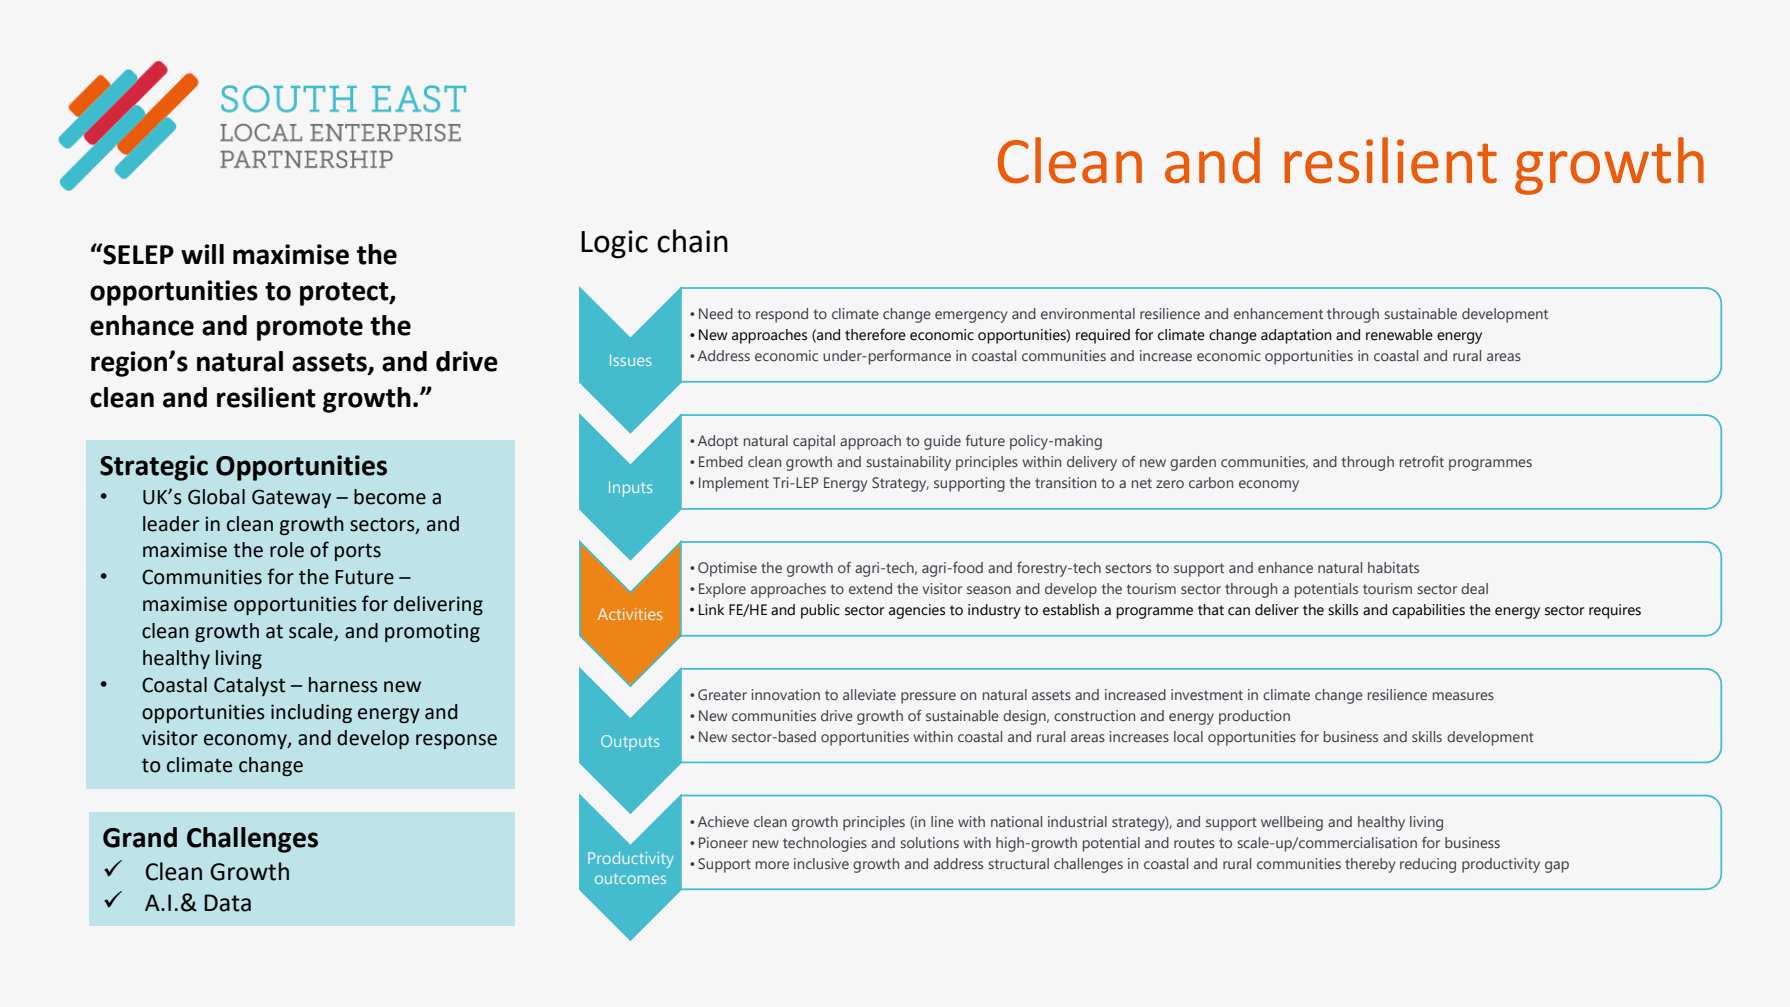  What do you see at coordinates (154, 468) in the screenshot?
I see `Strategic` at bounding box center [154, 468].
